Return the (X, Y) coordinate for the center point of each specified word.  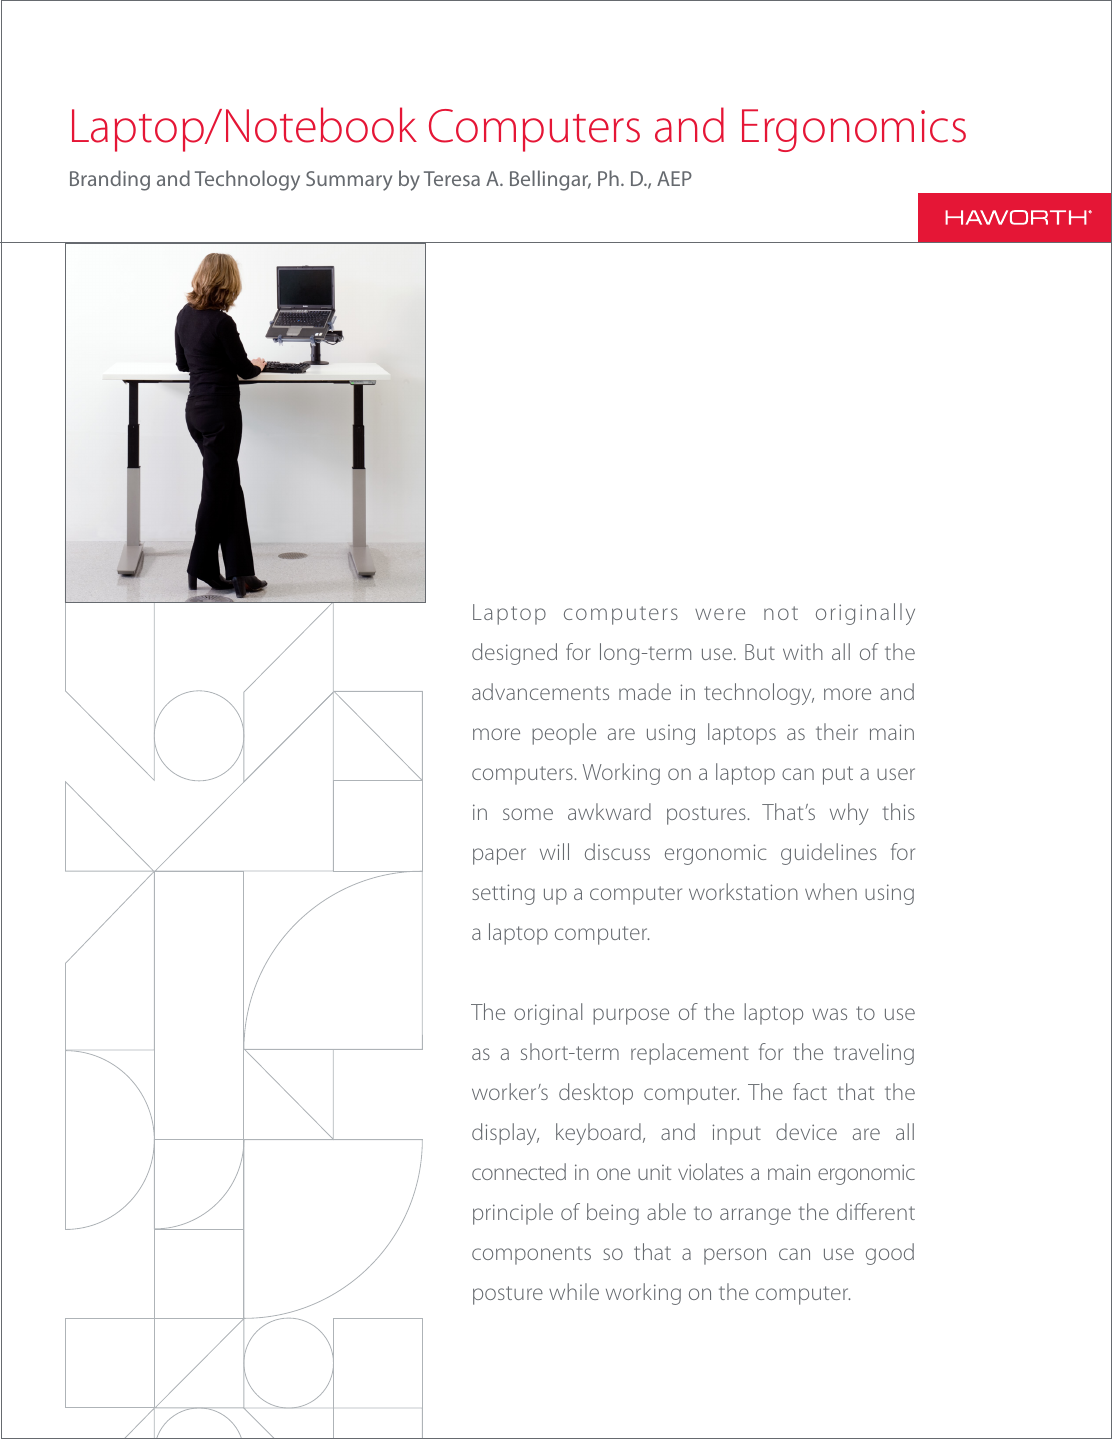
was (829, 1014)
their (837, 731)
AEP (674, 178)
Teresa (452, 178)
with (803, 651)
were (720, 614)
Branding (110, 180)
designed (514, 654)
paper (499, 856)
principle (513, 1214)
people (564, 734)
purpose (631, 1016)
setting (503, 894)
